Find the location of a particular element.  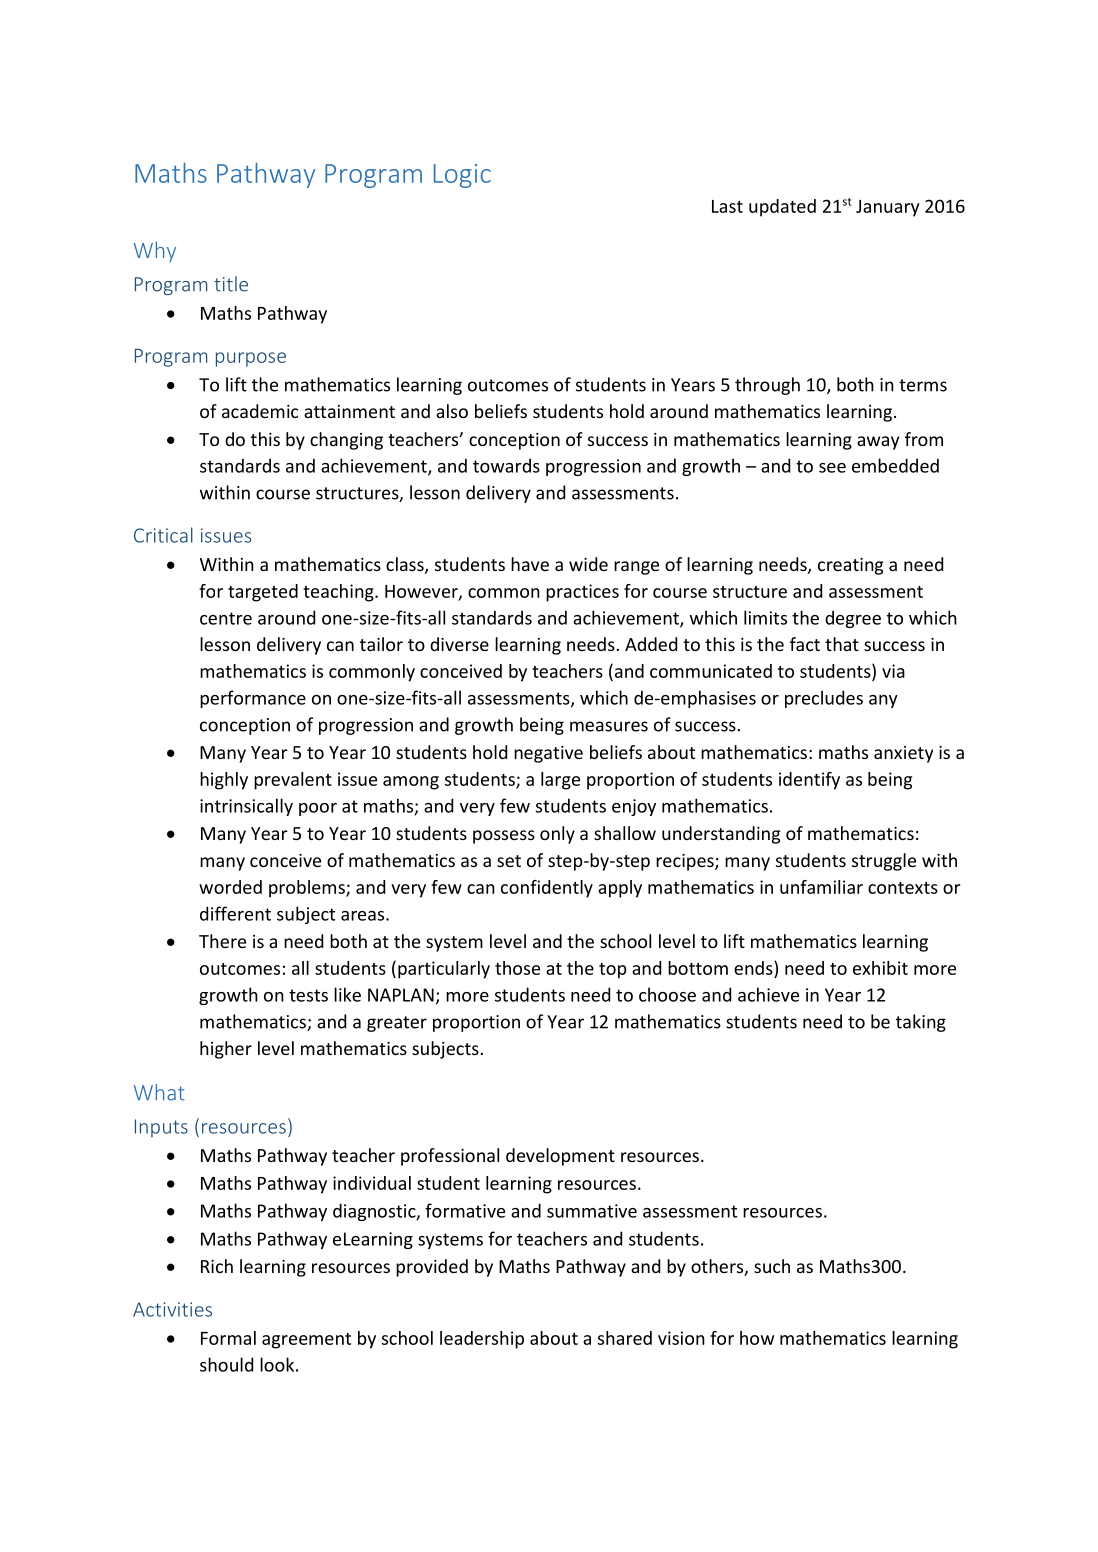

title is located at coordinates (231, 284).
